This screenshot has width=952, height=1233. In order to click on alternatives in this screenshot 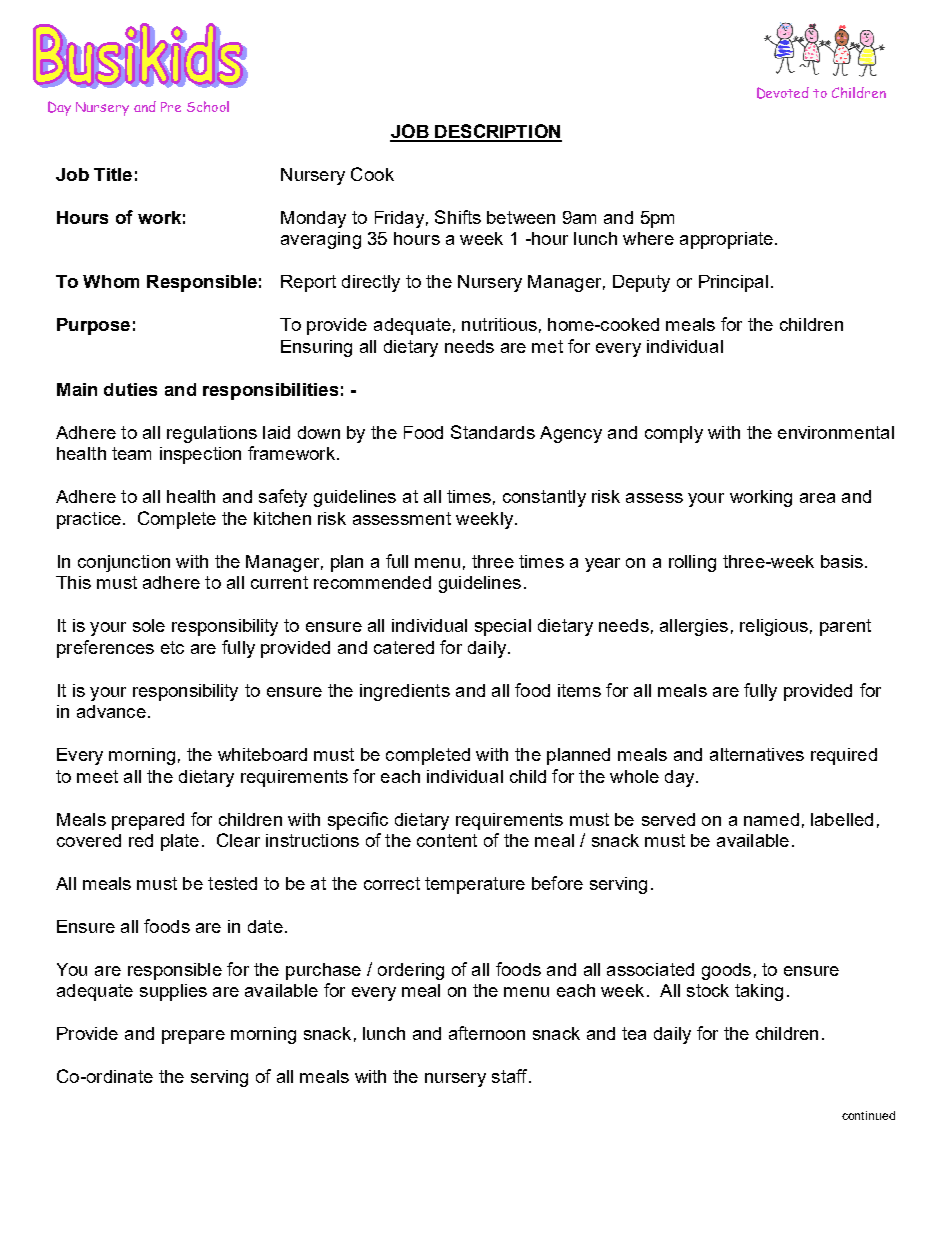, I will do `click(757, 754)`.
